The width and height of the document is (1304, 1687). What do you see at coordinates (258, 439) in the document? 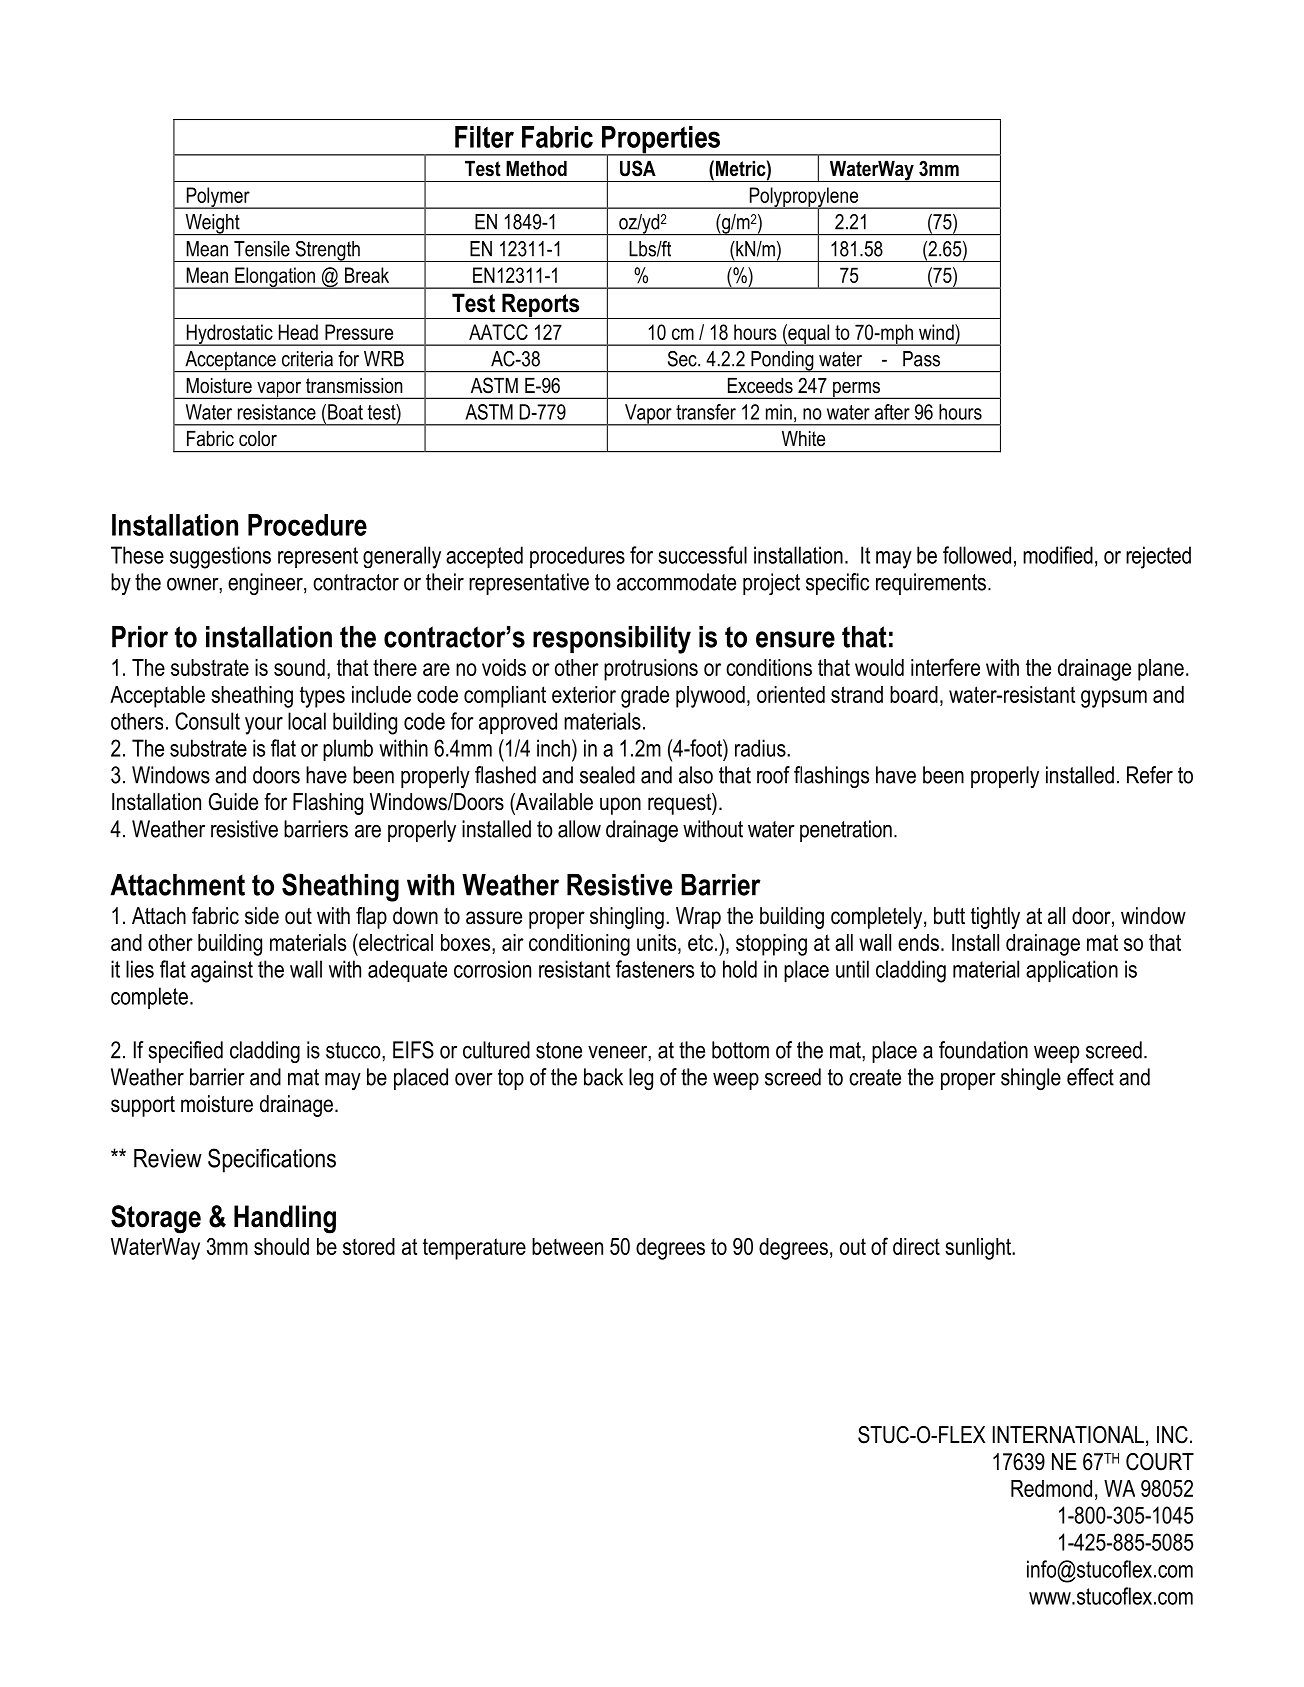
I see `color` at bounding box center [258, 439].
